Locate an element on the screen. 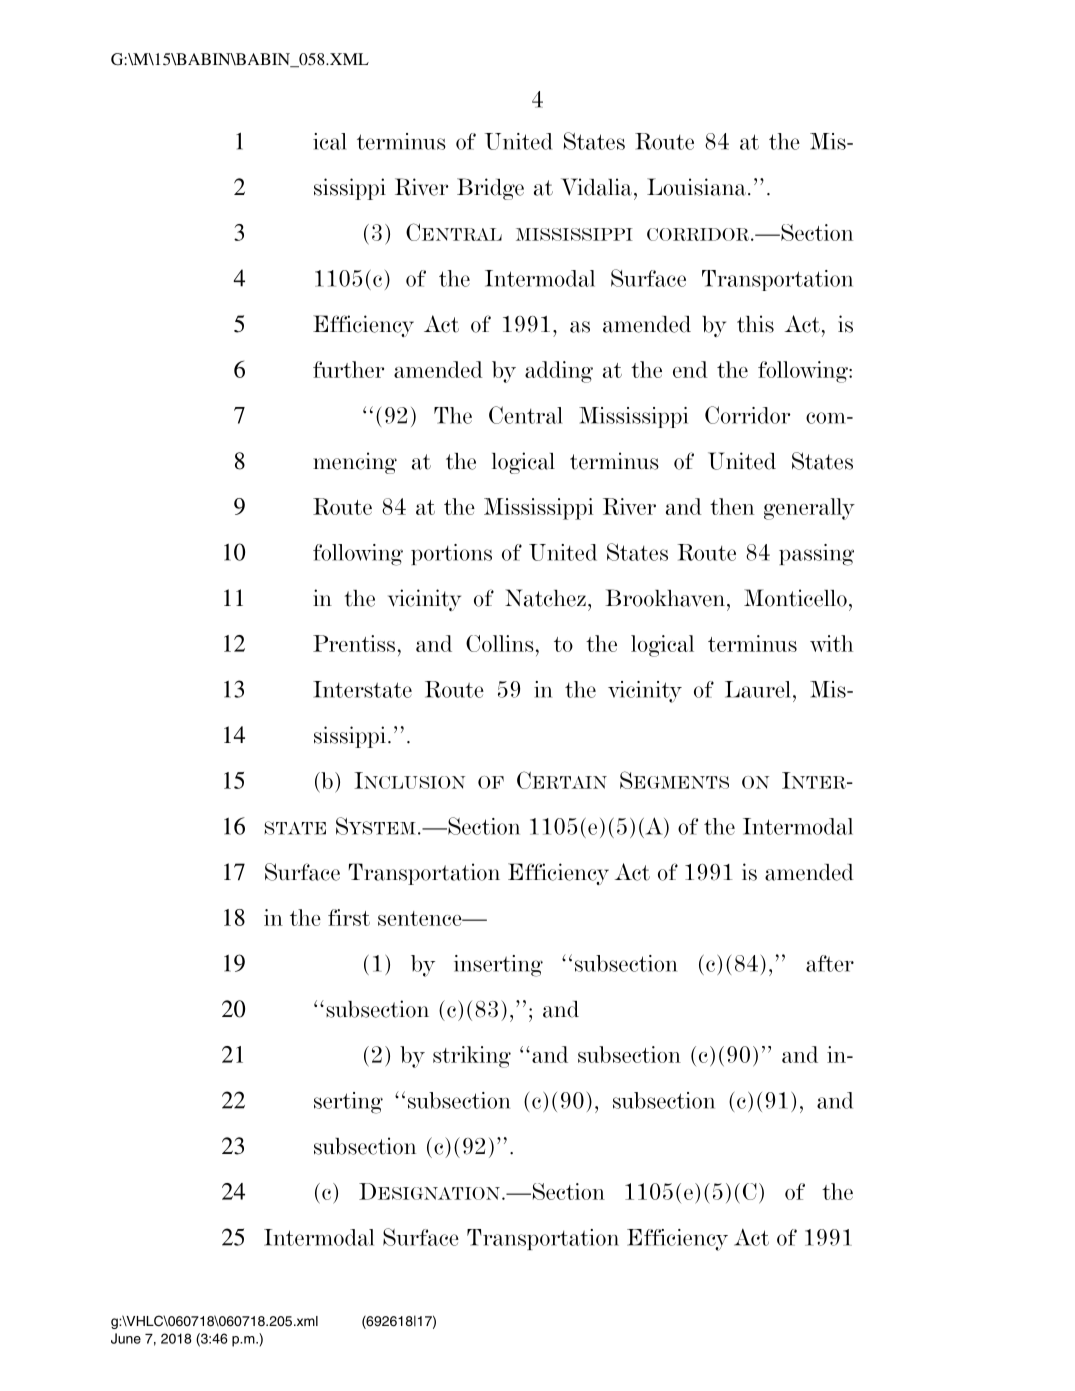 This screenshot has width=1075, height=1391. Bridge is located at coordinates (490, 189).
